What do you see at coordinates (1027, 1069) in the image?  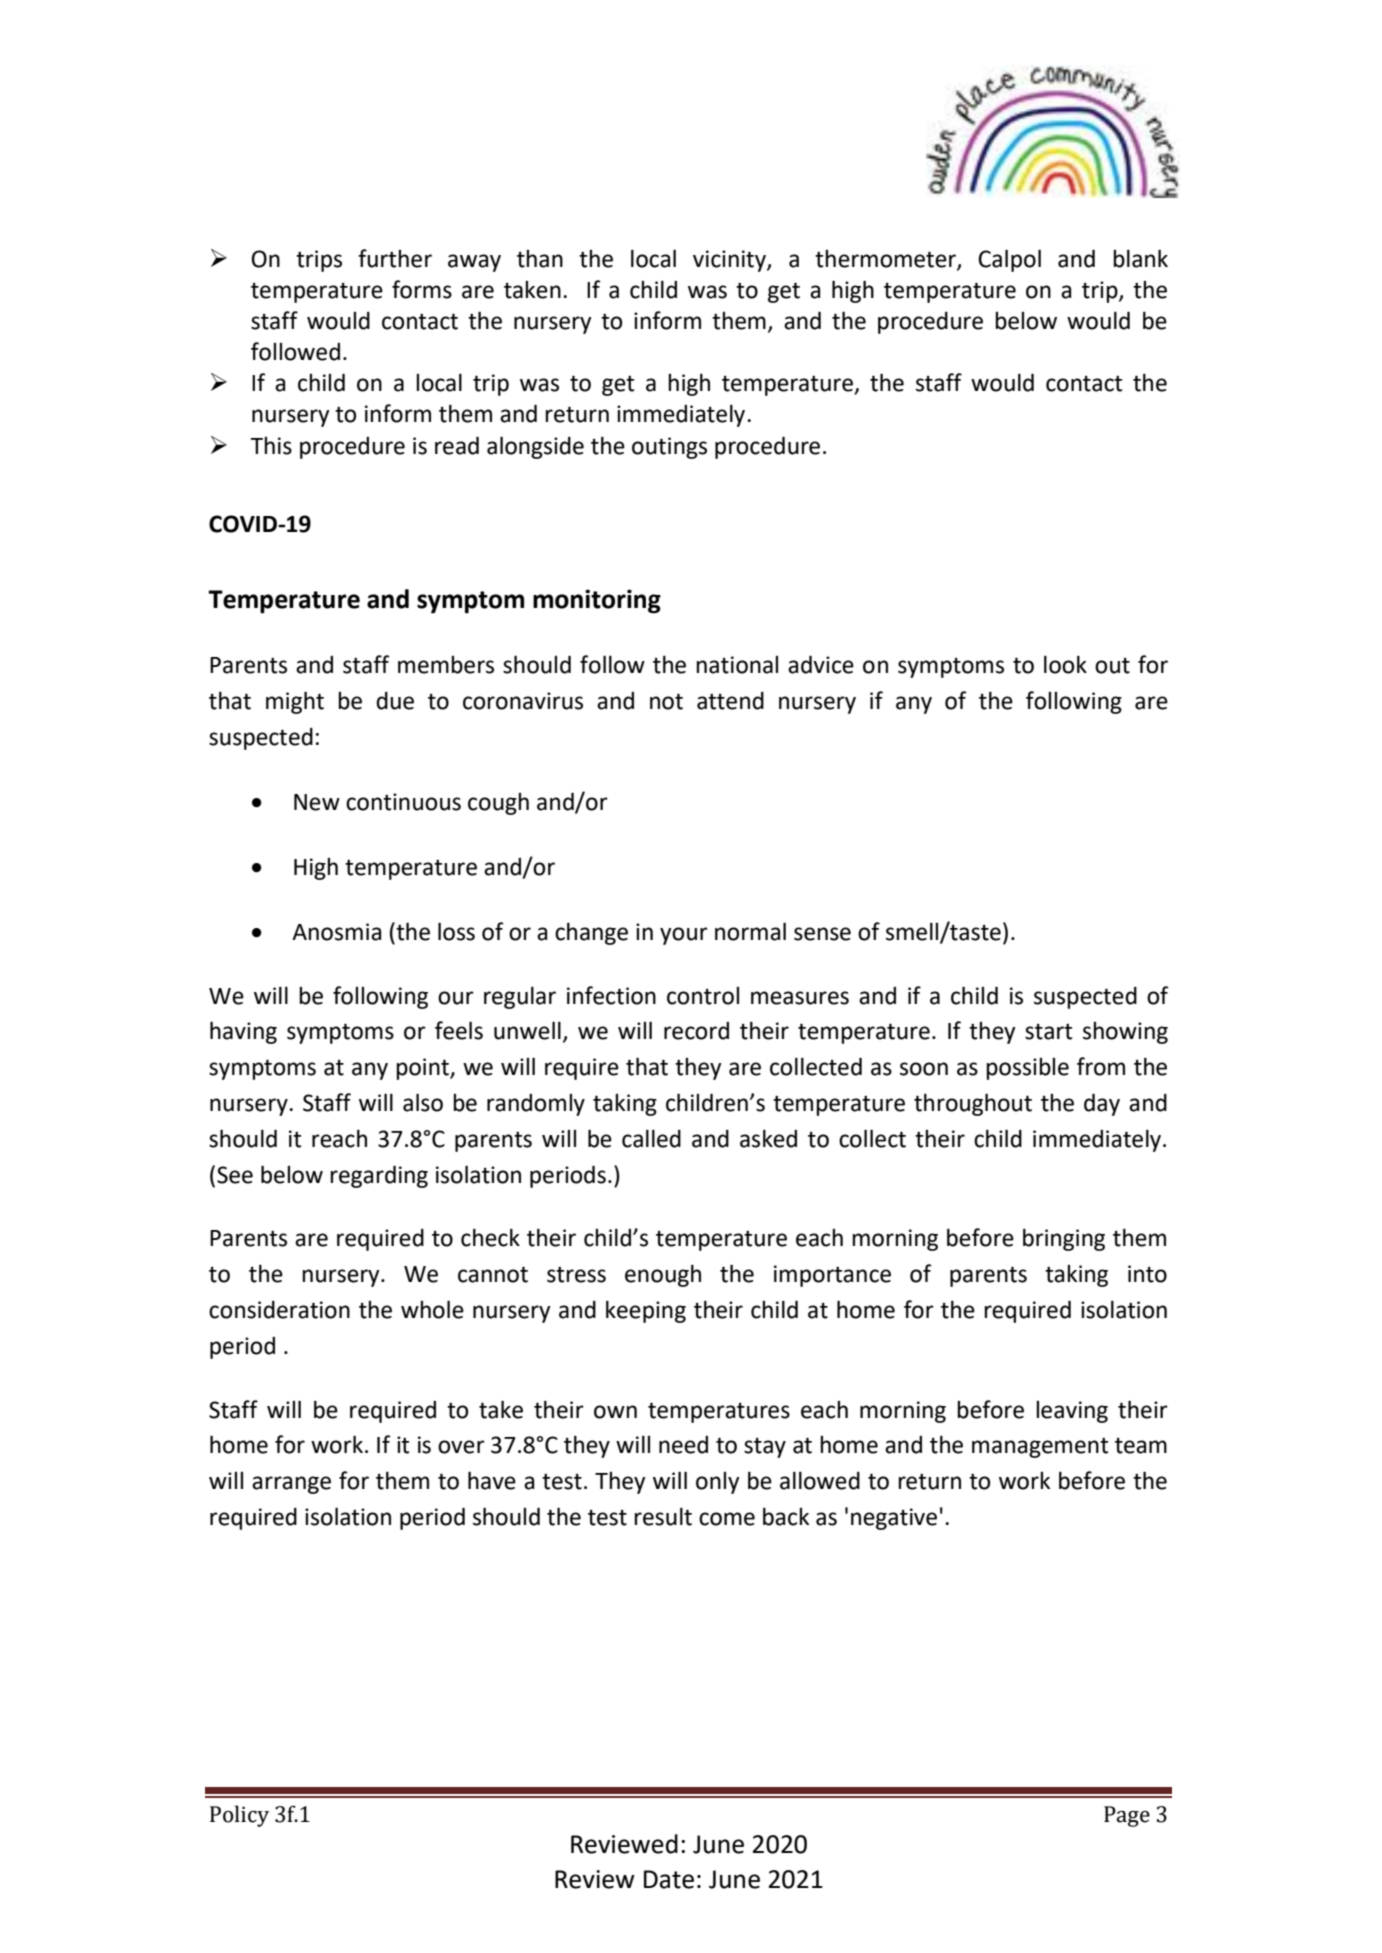 I see `possible` at bounding box center [1027, 1069].
